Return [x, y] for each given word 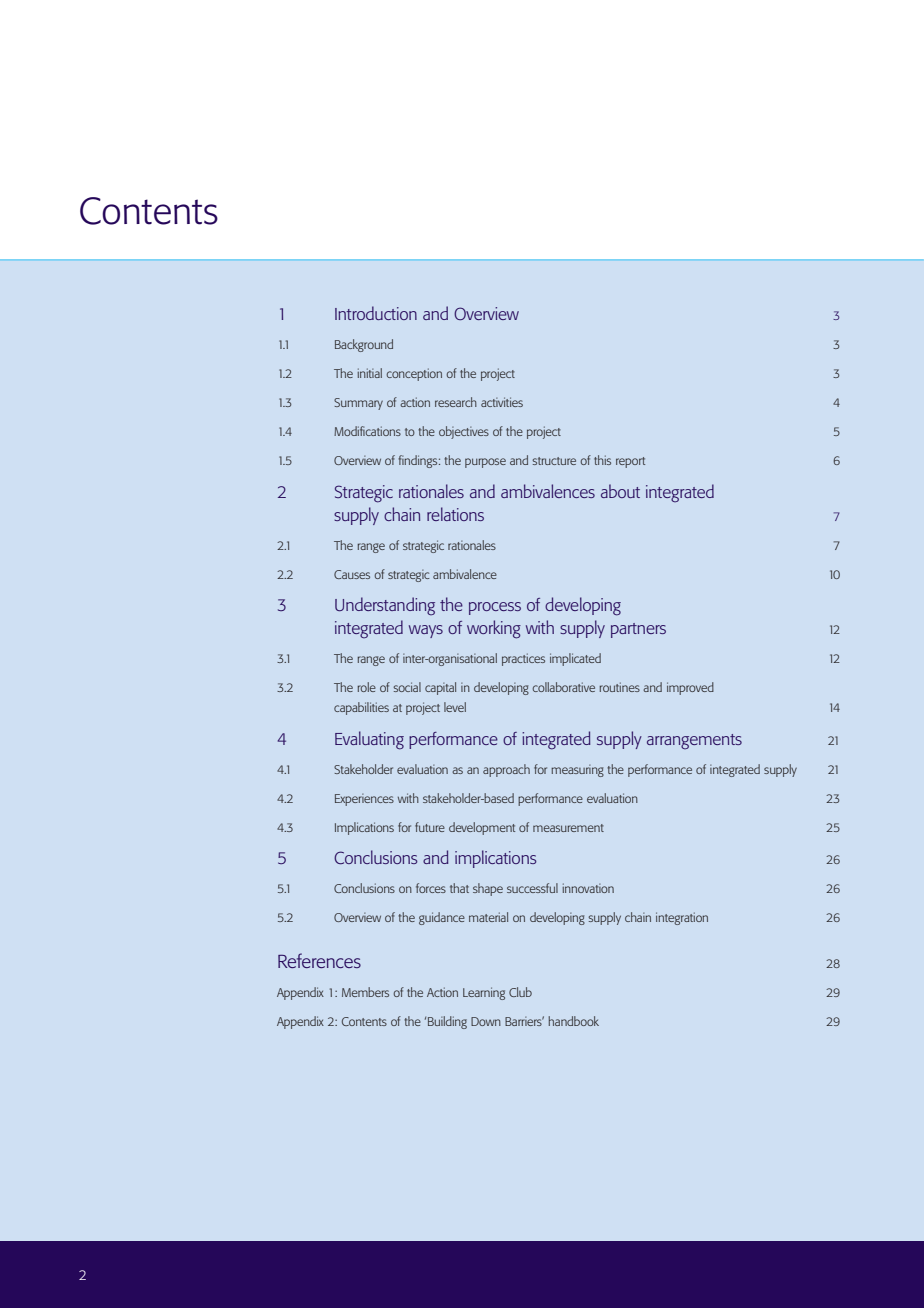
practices [523, 659]
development [482, 828]
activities [502, 402]
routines [619, 687]
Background [364, 345]
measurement [568, 828]
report [630, 462]
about [620, 491]
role [366, 687]
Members [365, 992]
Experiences [364, 800]
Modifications [367, 431]
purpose [485, 463]
